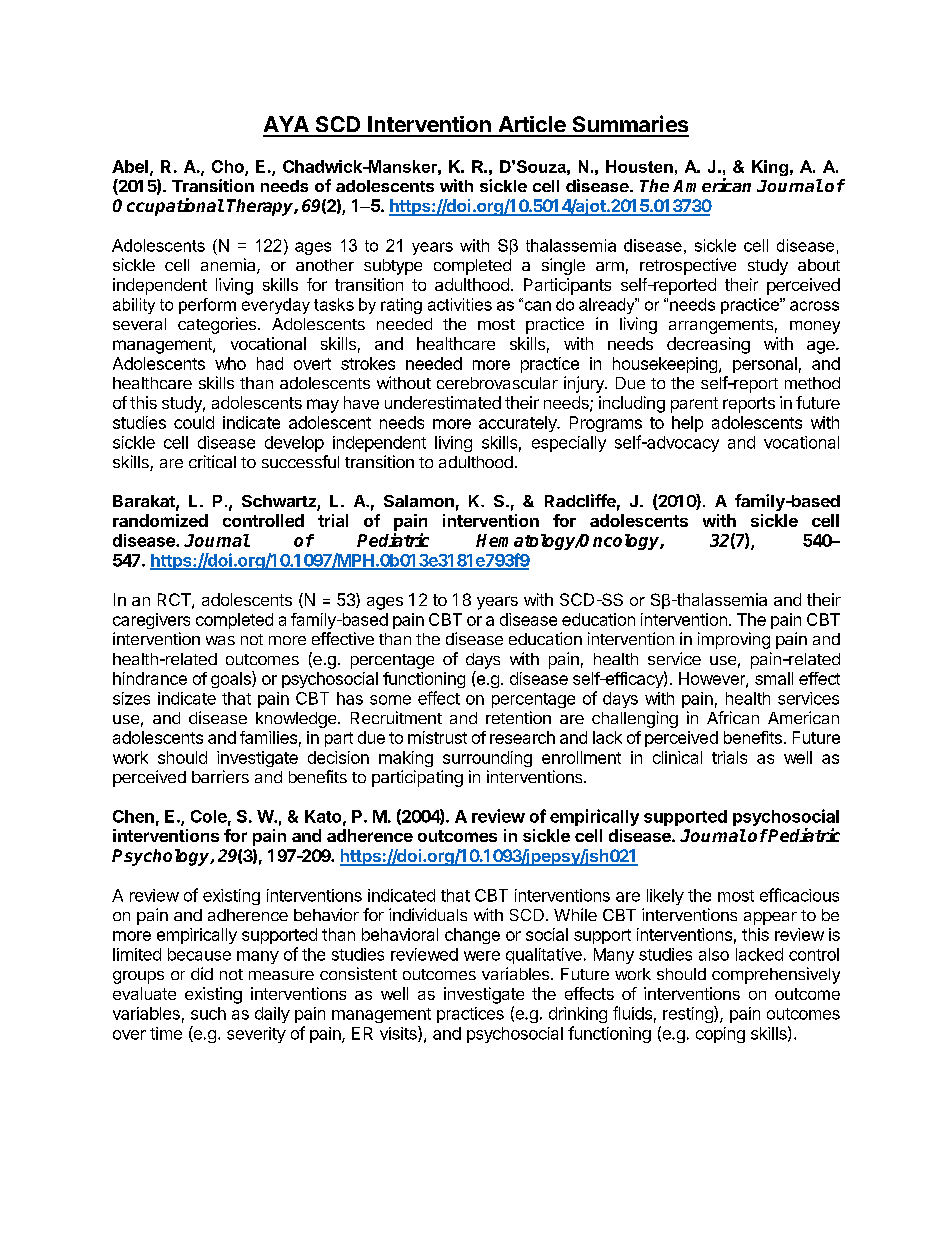 This screenshot has width=952, height=1233. What do you see at coordinates (497, 383) in the screenshot?
I see `cerebrovascular` at bounding box center [497, 383].
